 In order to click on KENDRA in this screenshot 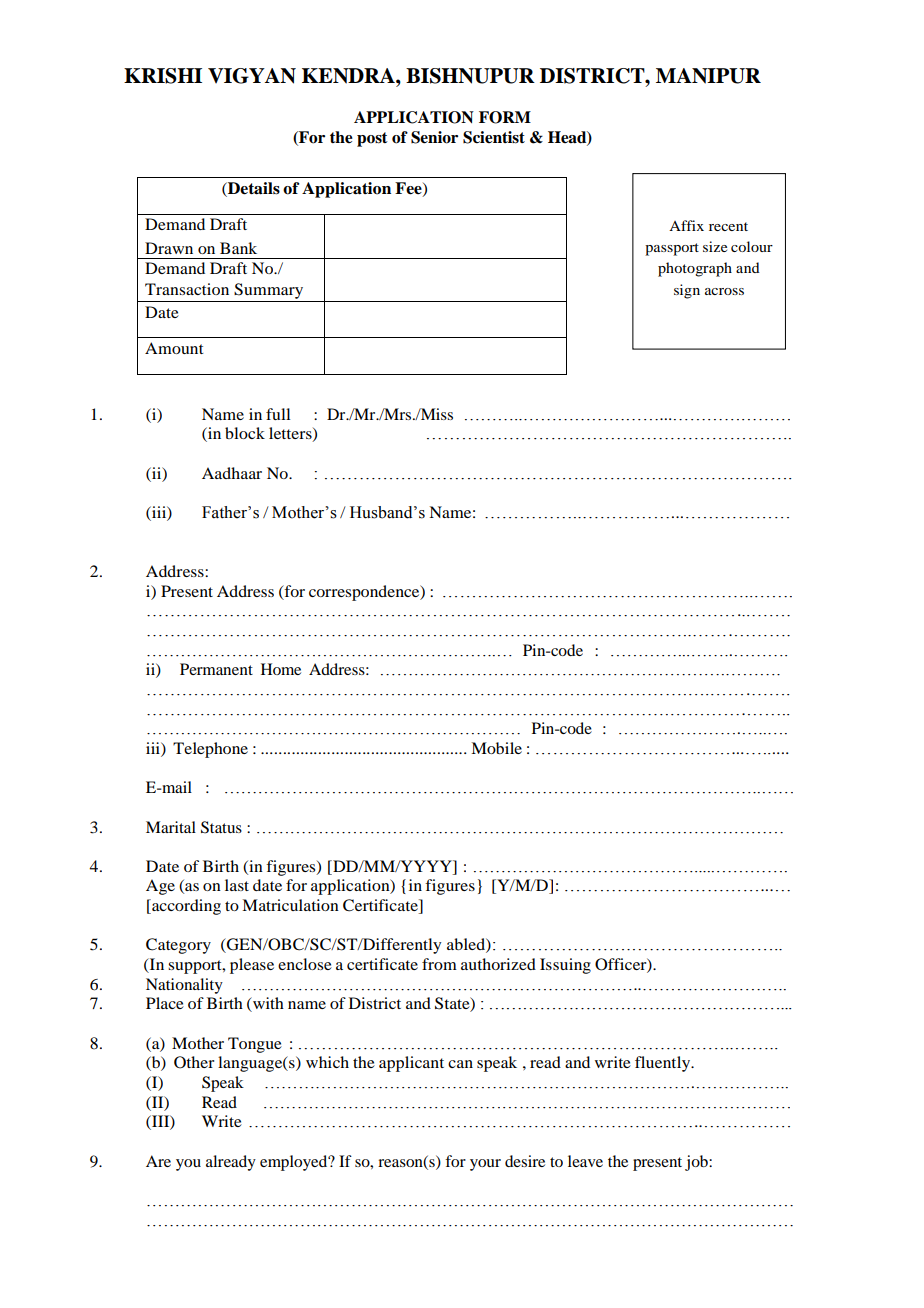, I will do `click(349, 76)`.
